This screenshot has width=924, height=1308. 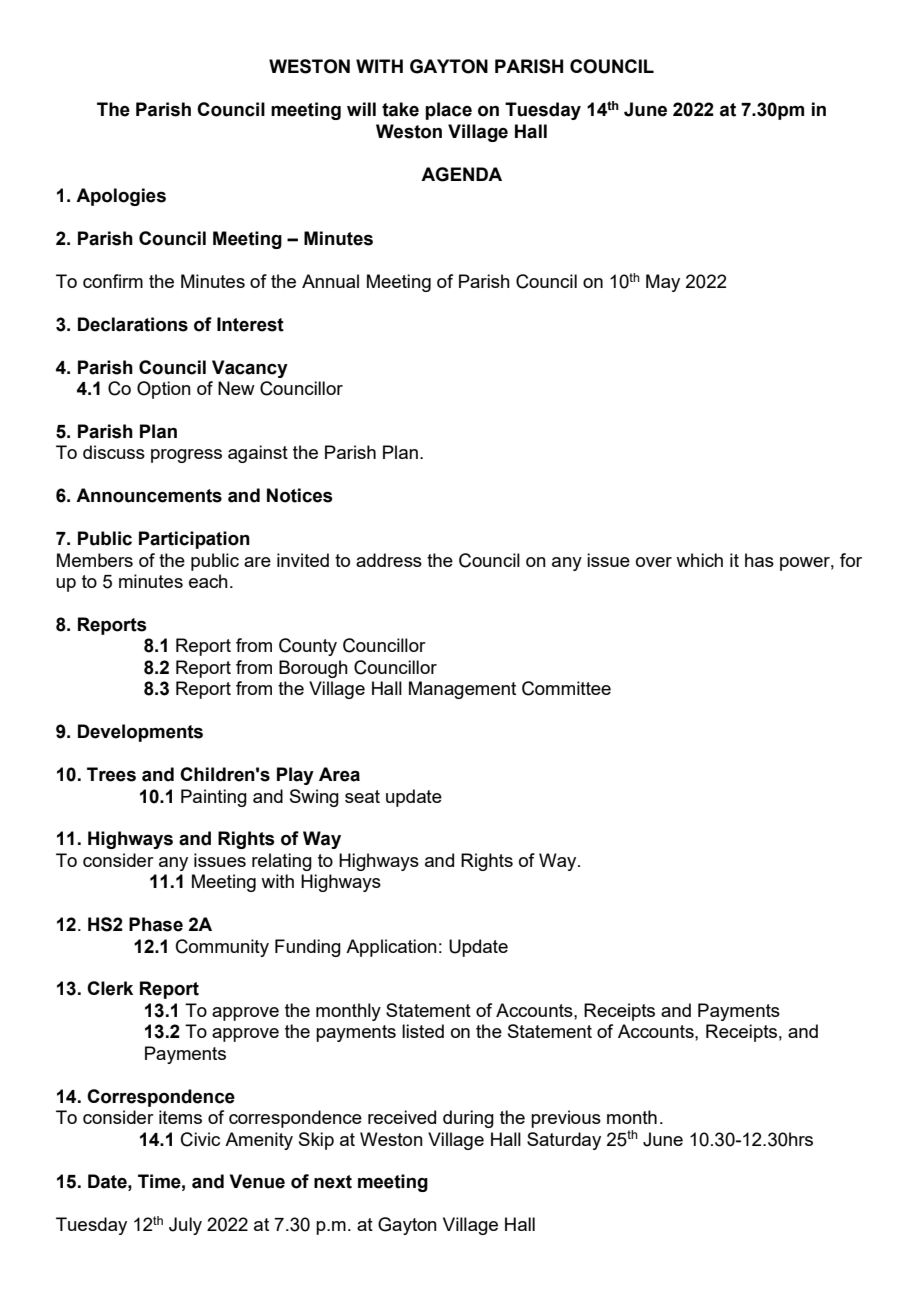 I want to click on address, so click(x=389, y=560).
